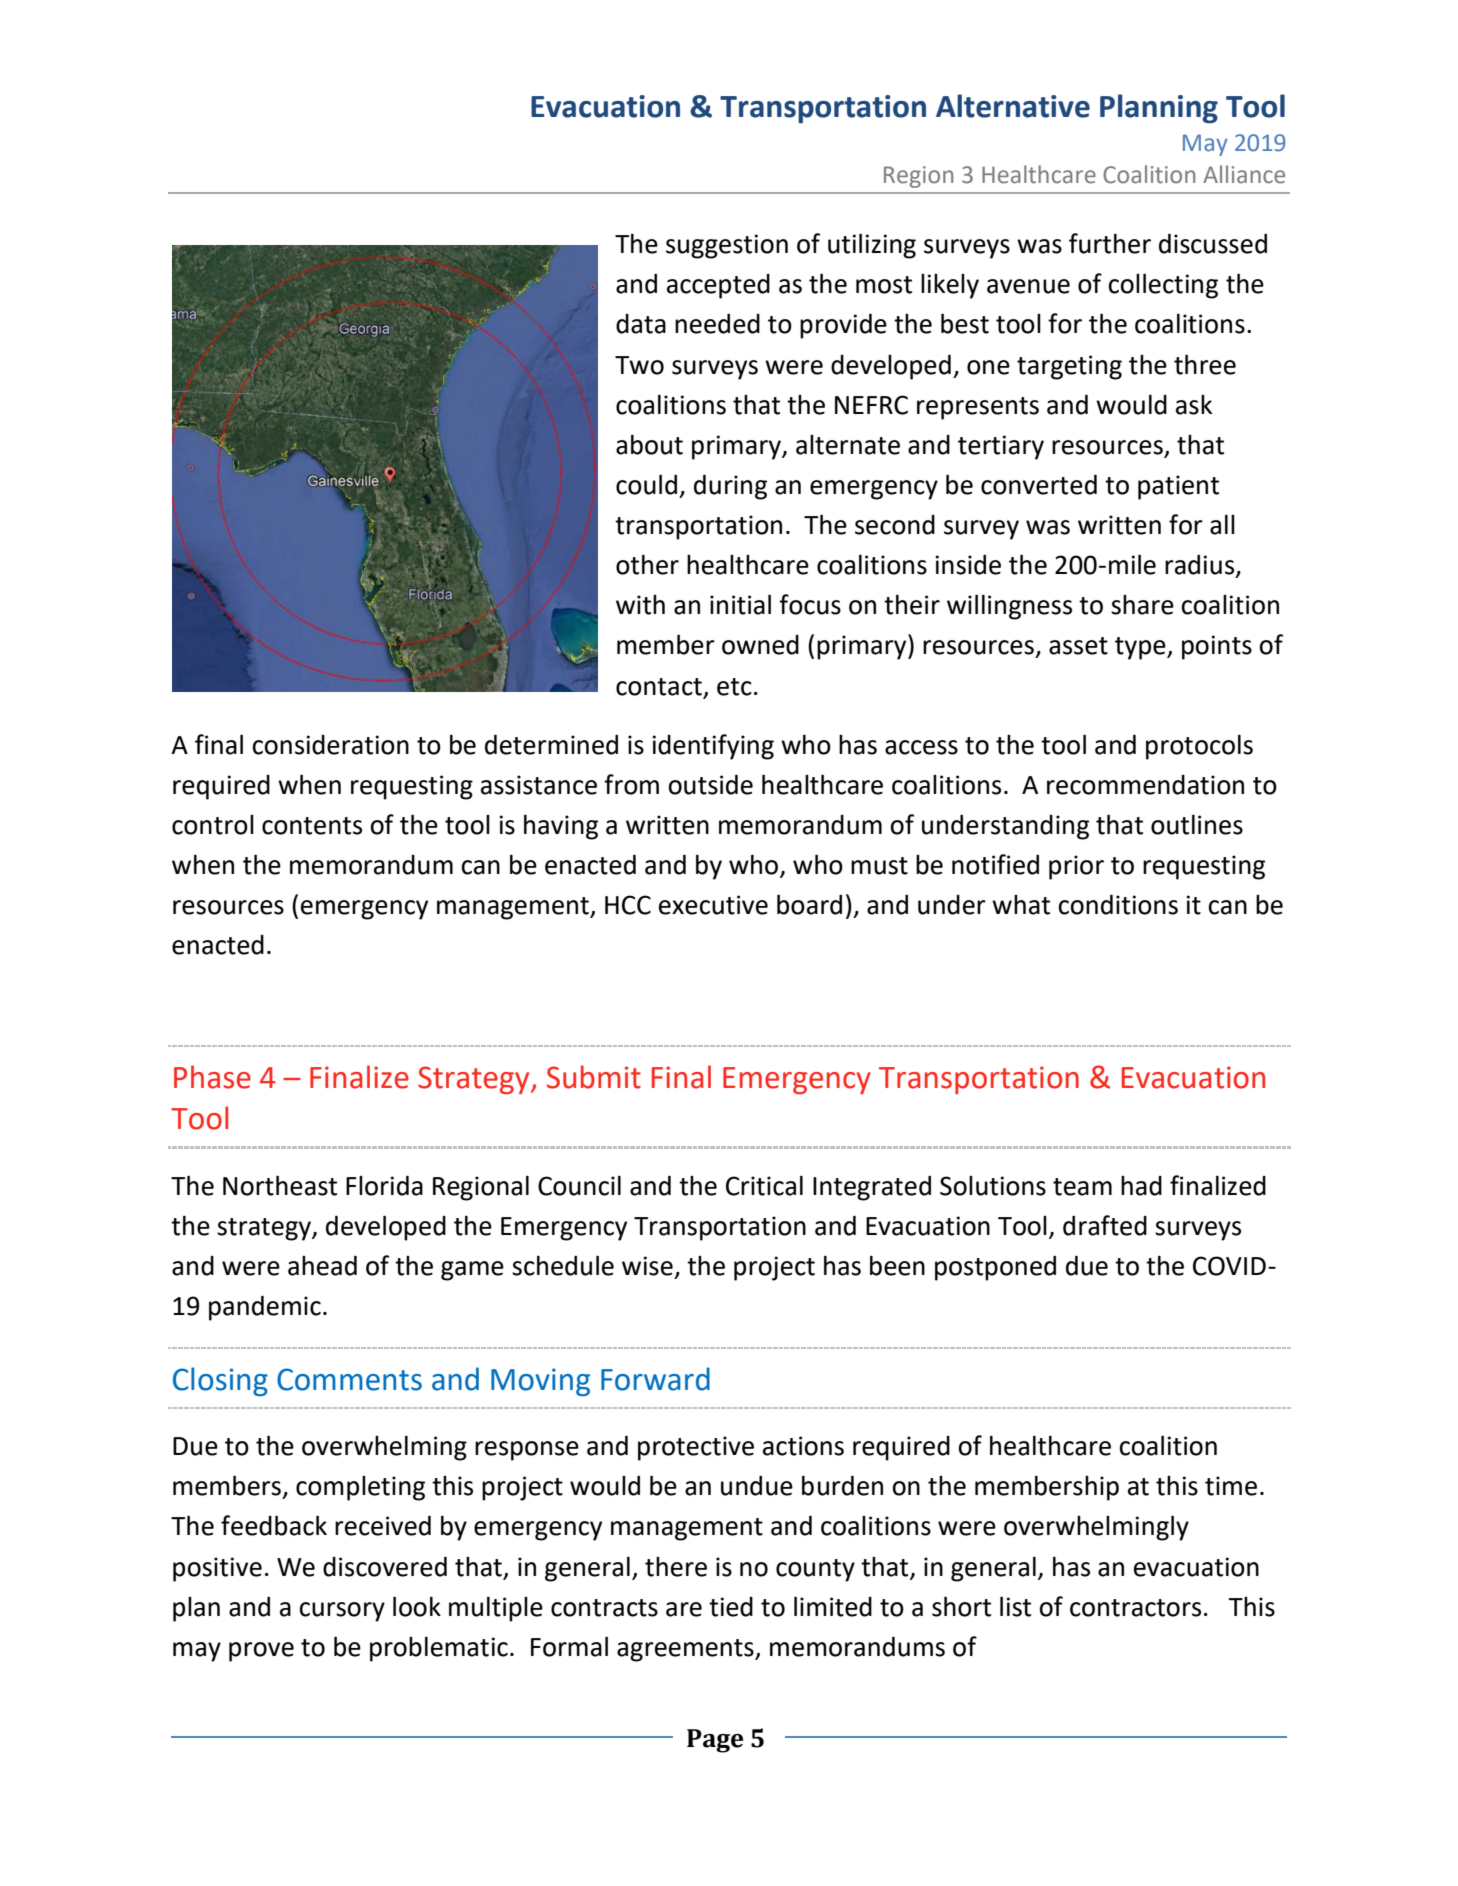 The width and height of the screenshot is (1458, 1886). I want to click on had, so click(1141, 1186).
